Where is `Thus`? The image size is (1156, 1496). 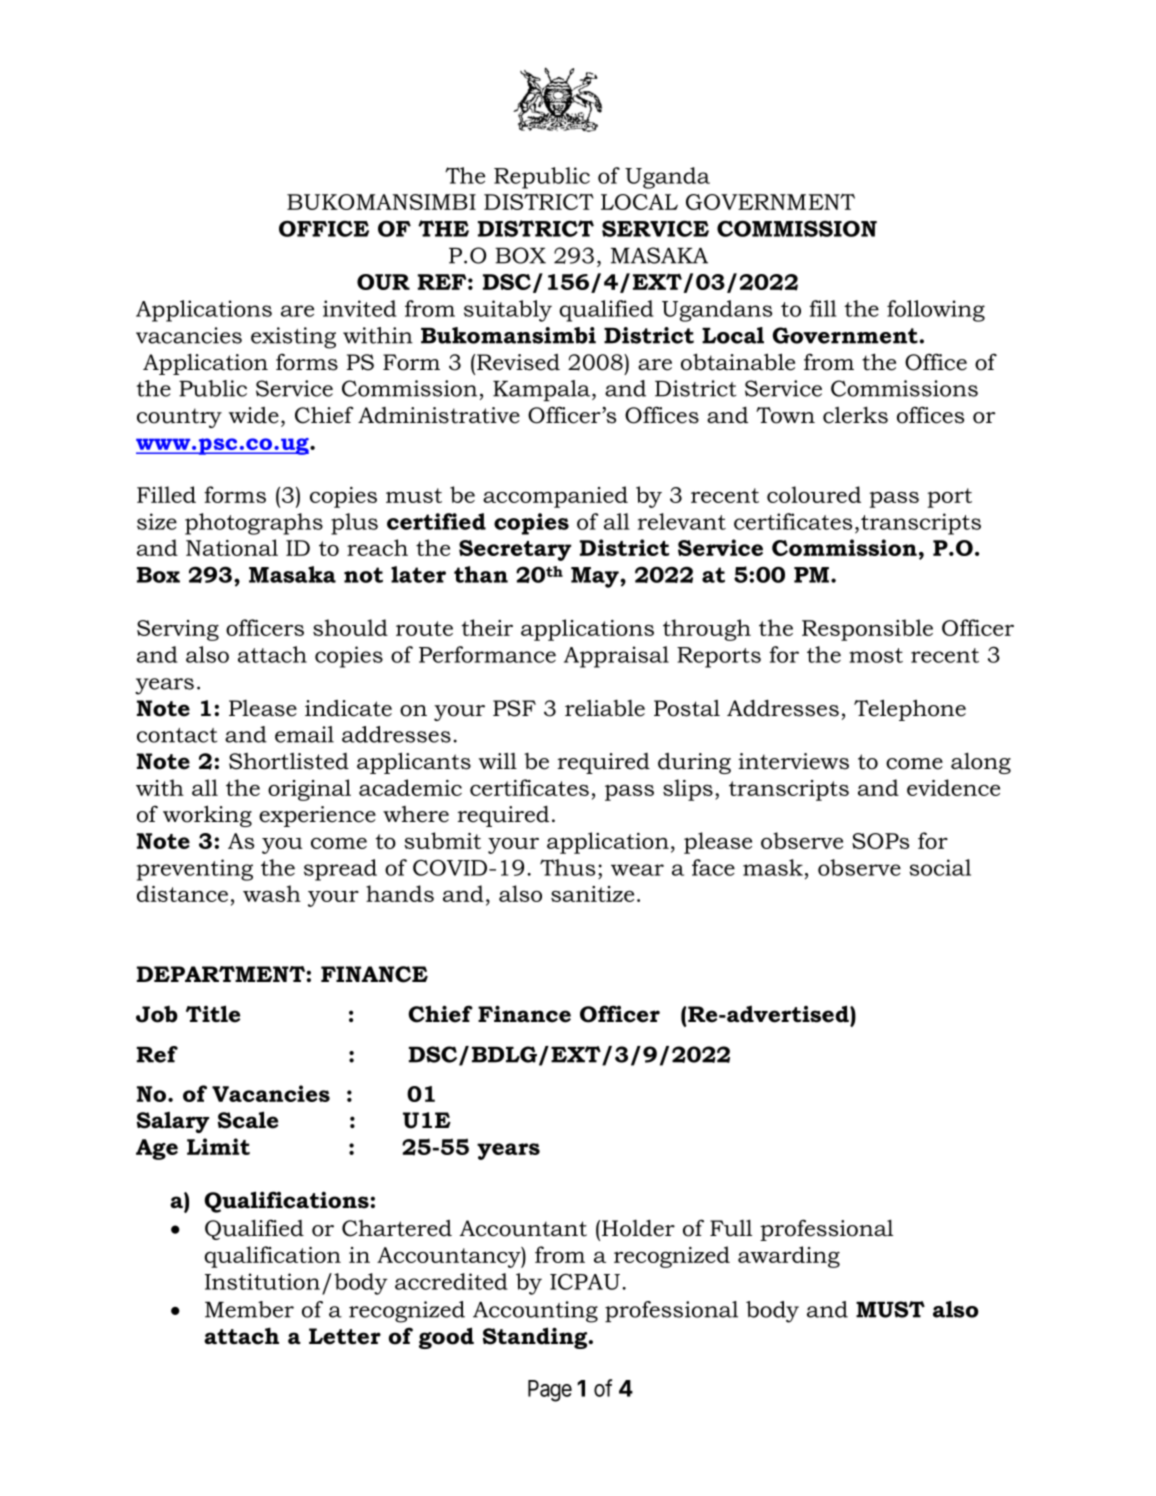
Thus is located at coordinates (567, 867).
